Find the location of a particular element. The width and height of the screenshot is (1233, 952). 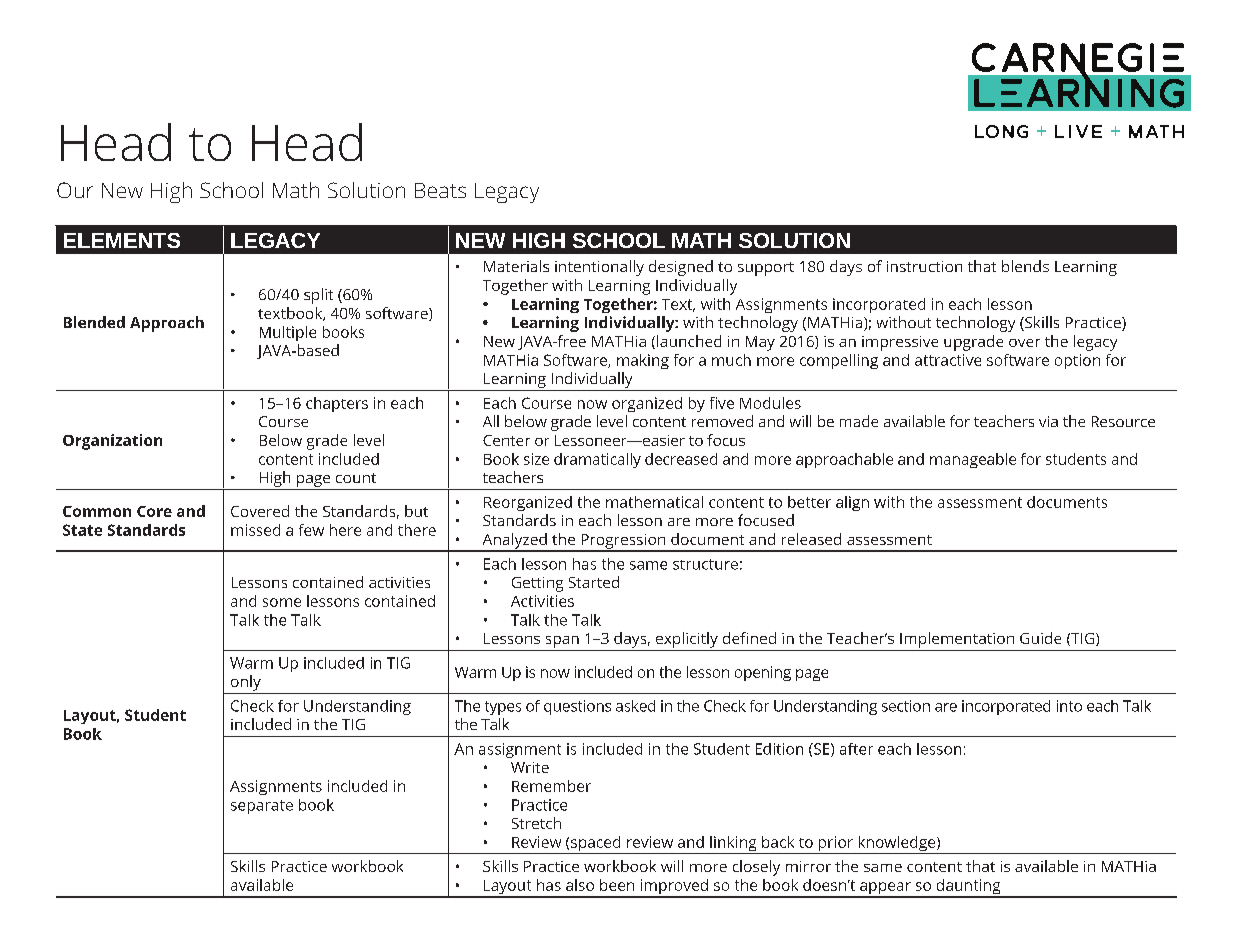

been is located at coordinates (617, 885).
